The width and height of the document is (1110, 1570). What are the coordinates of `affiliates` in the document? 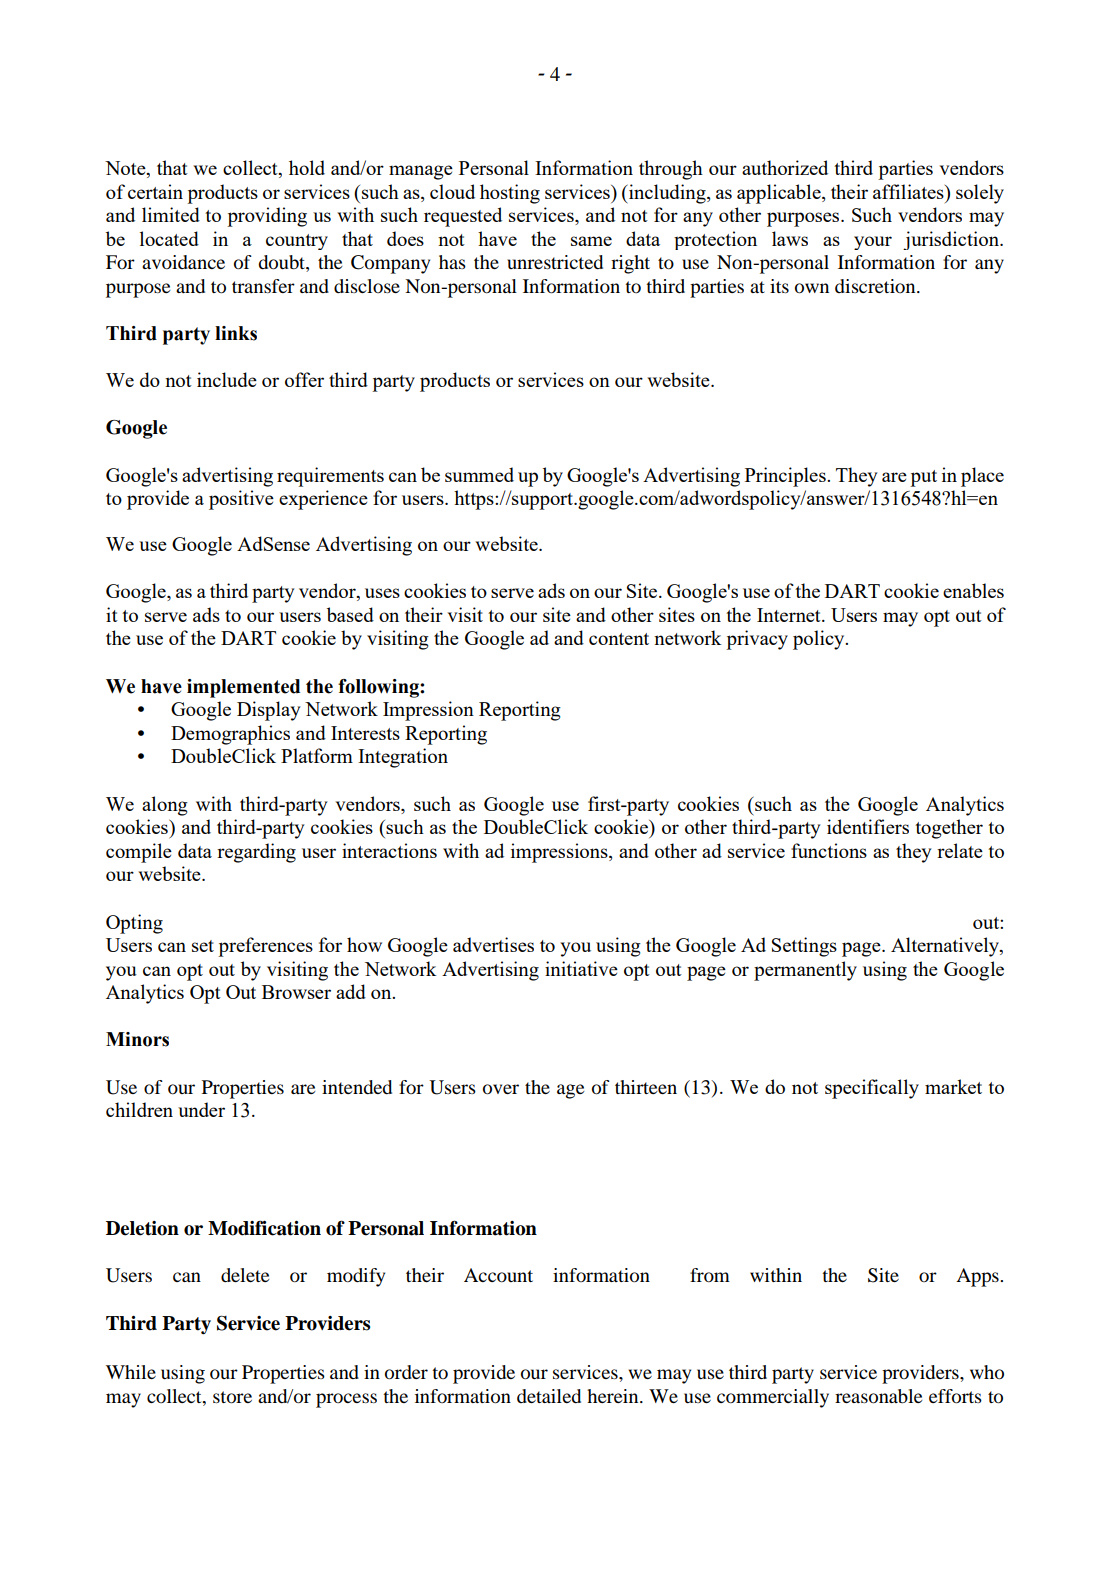 It's located at (909, 191).
